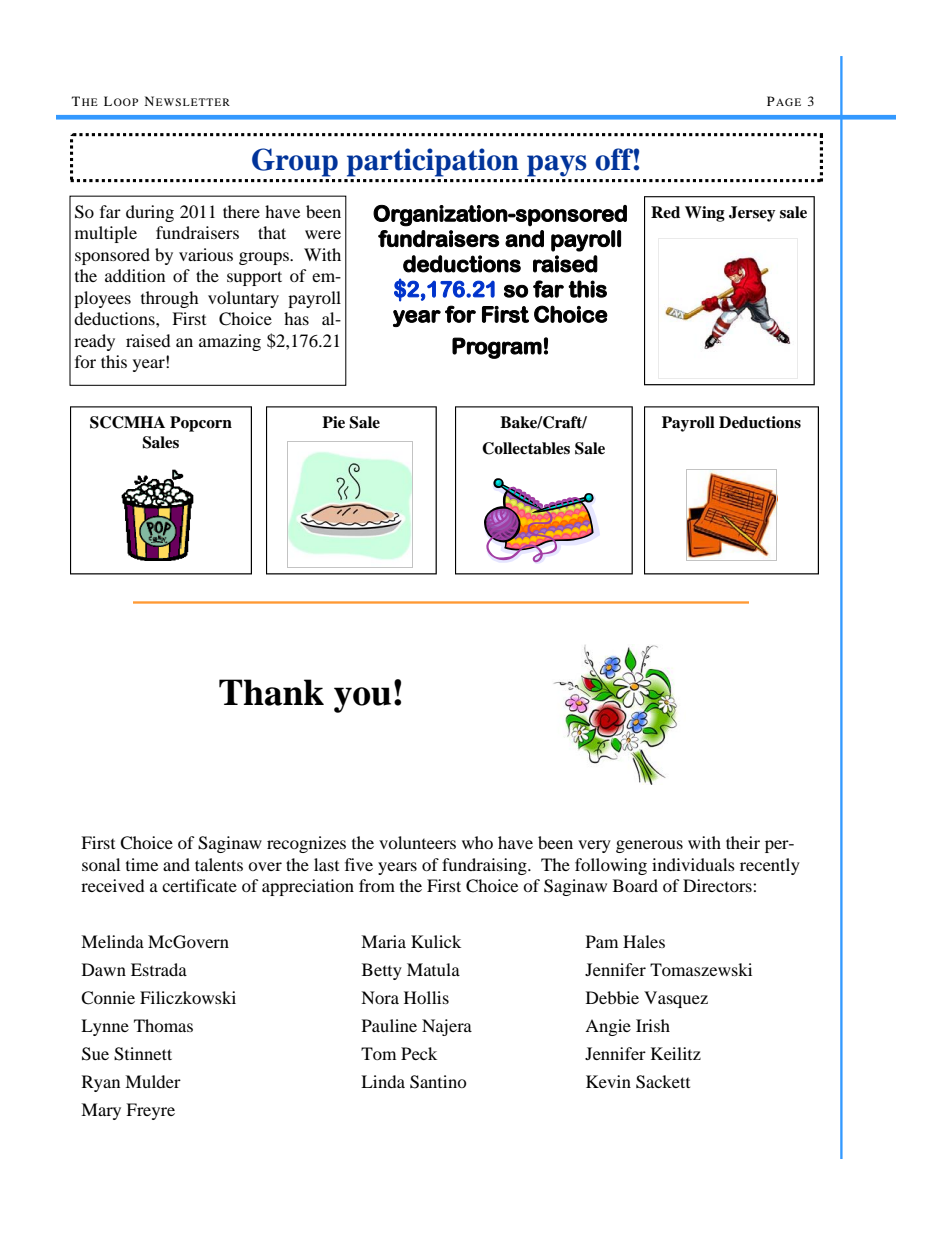 The image size is (952, 1233). I want to click on Jersey, so click(752, 214).
